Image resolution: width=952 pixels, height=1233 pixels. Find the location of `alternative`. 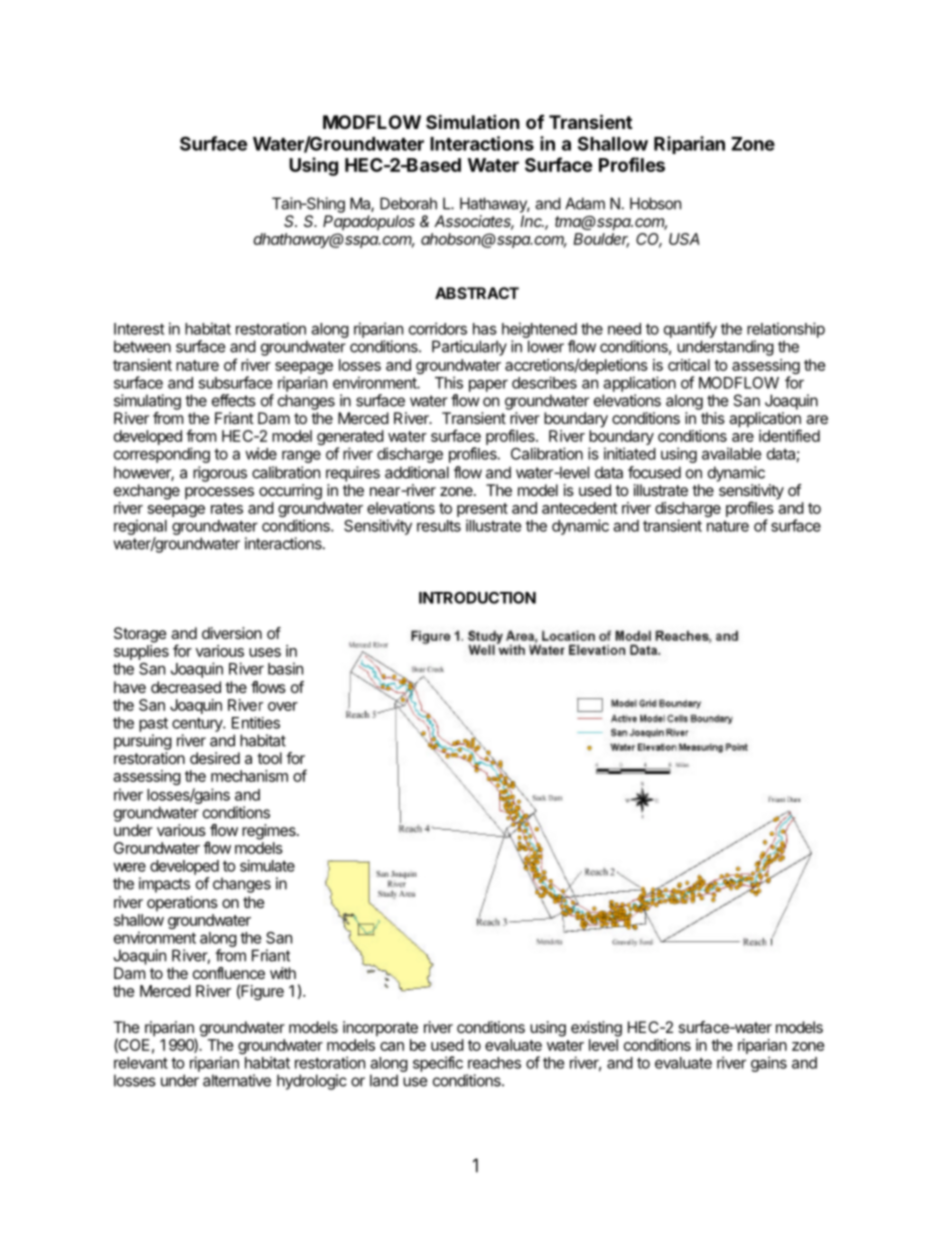

alternative is located at coordinates (237, 1080).
